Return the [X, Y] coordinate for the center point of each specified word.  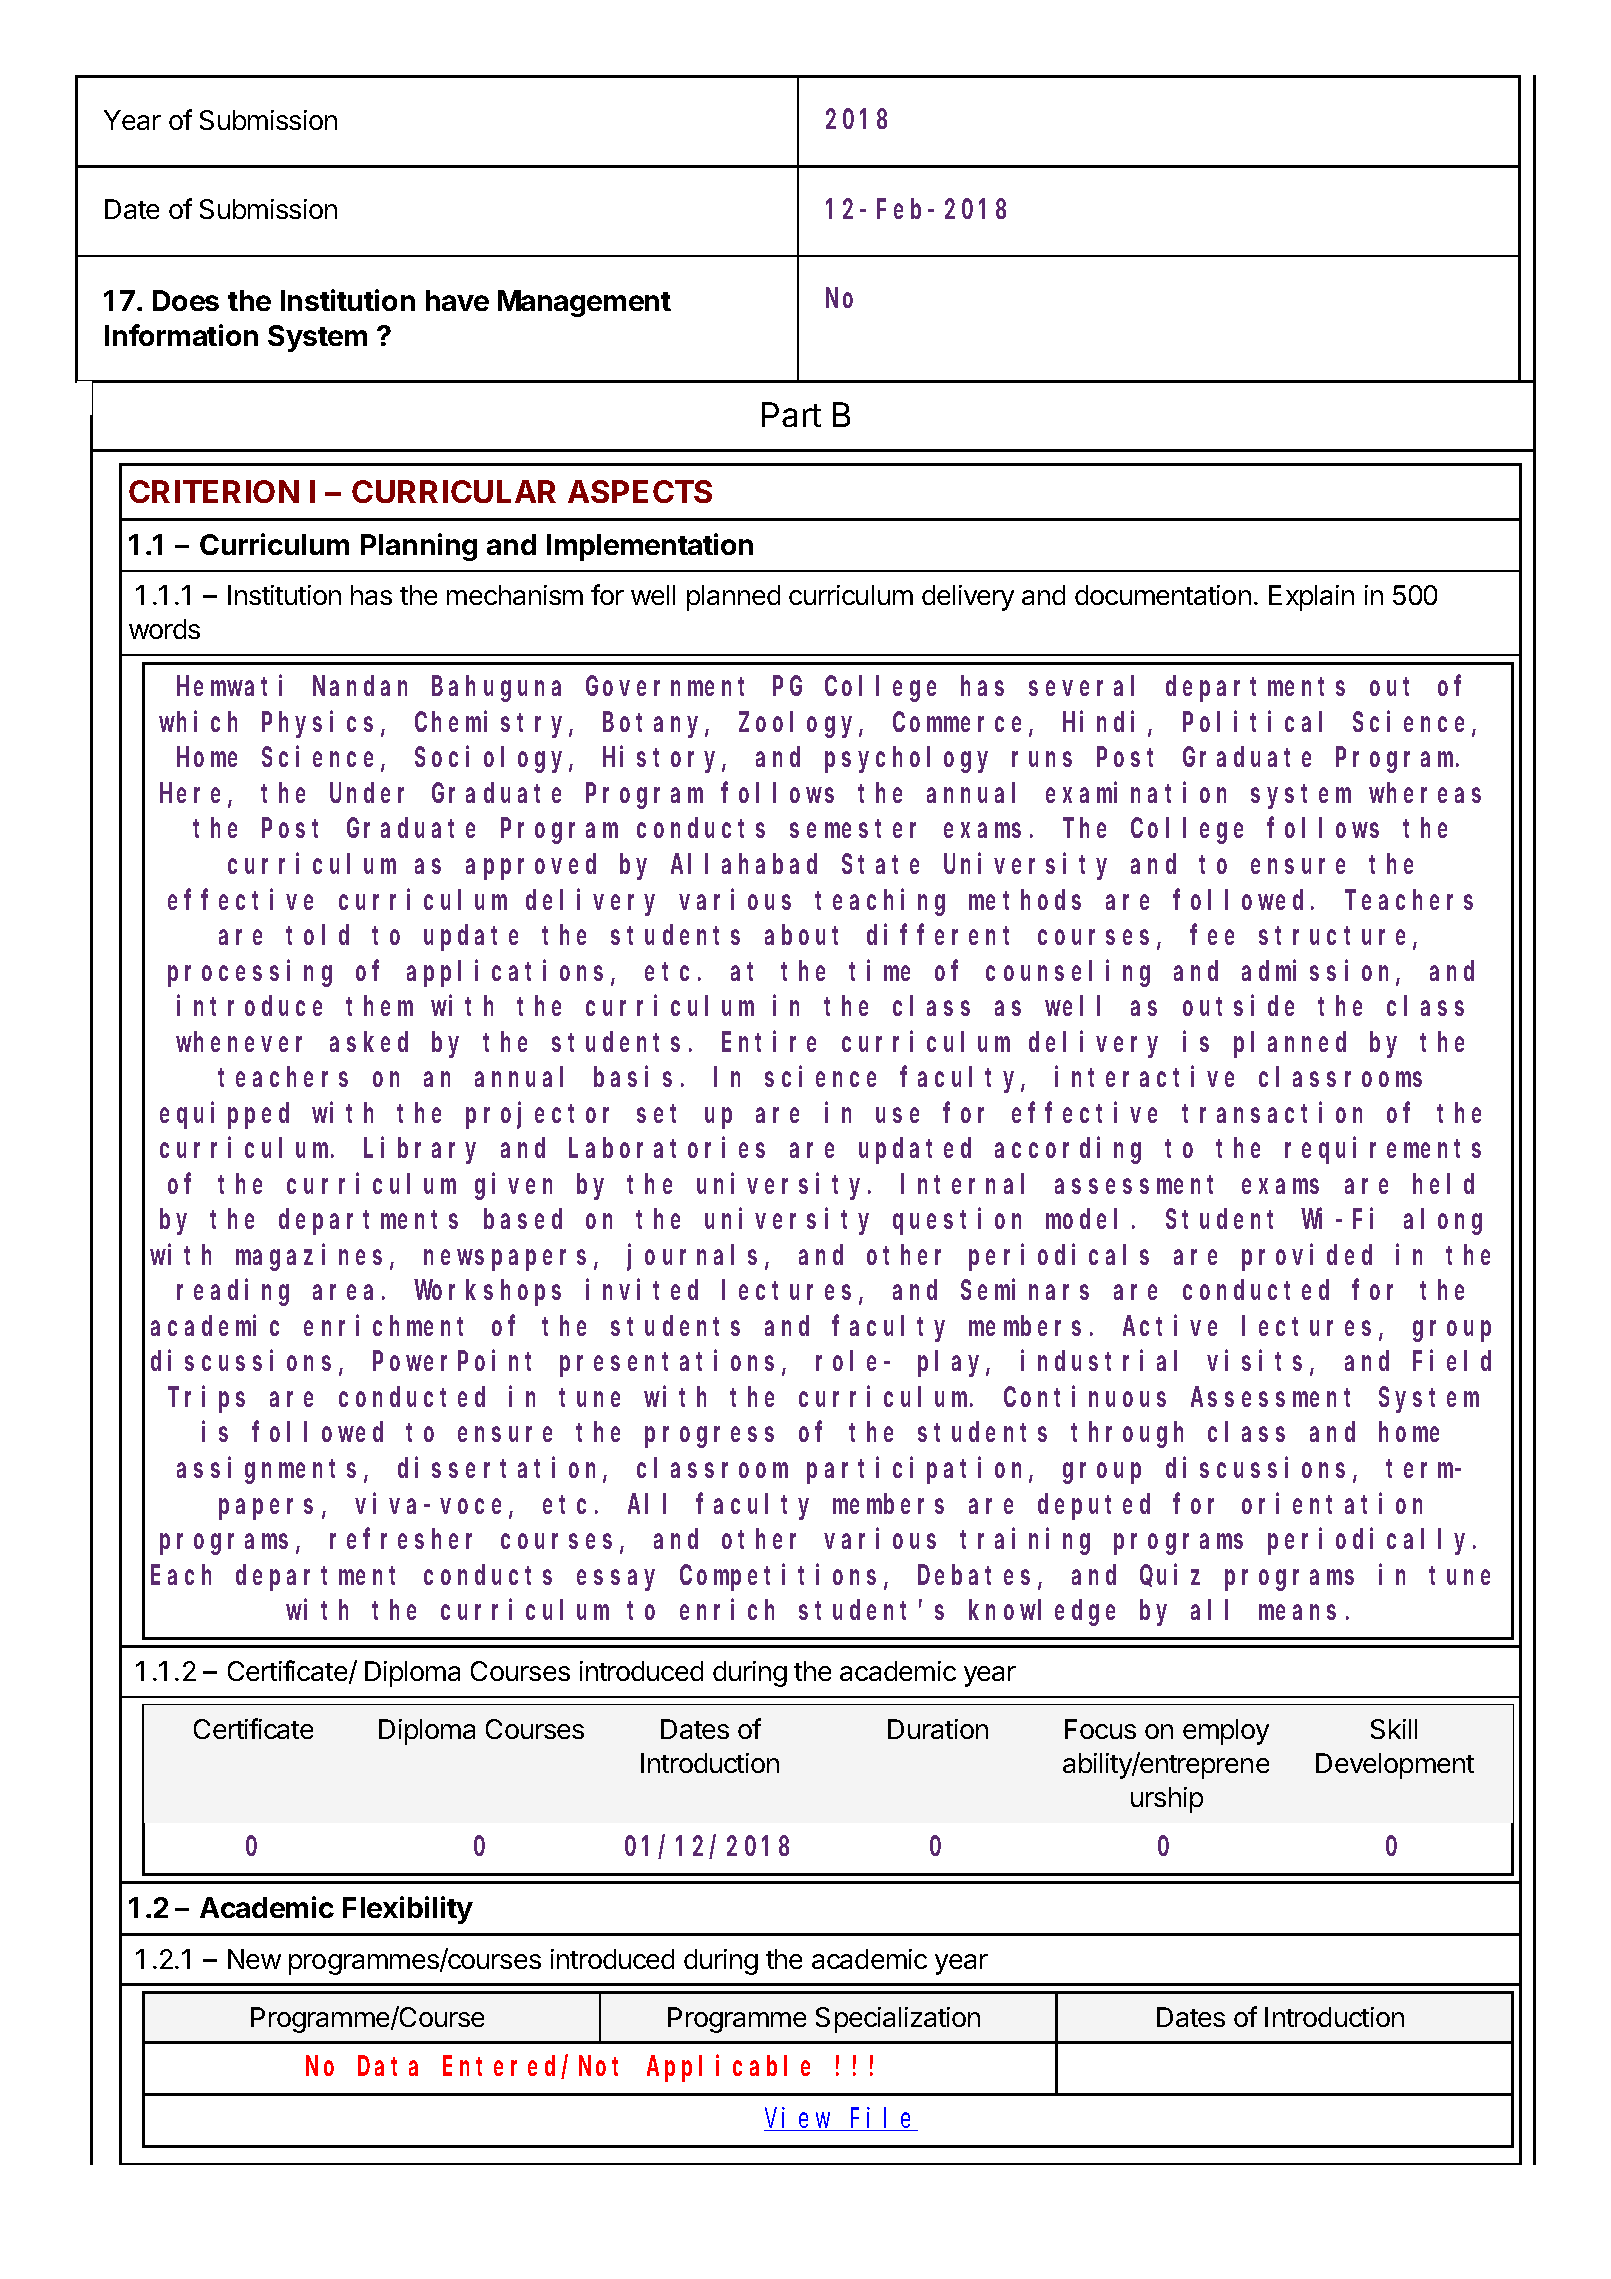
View [799, 2119]
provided [1307, 1257]
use [897, 1115]
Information [181, 335]
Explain [1311, 598]
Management [584, 303]
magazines [309, 1257]
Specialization [898, 2020]
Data [388, 2067]
